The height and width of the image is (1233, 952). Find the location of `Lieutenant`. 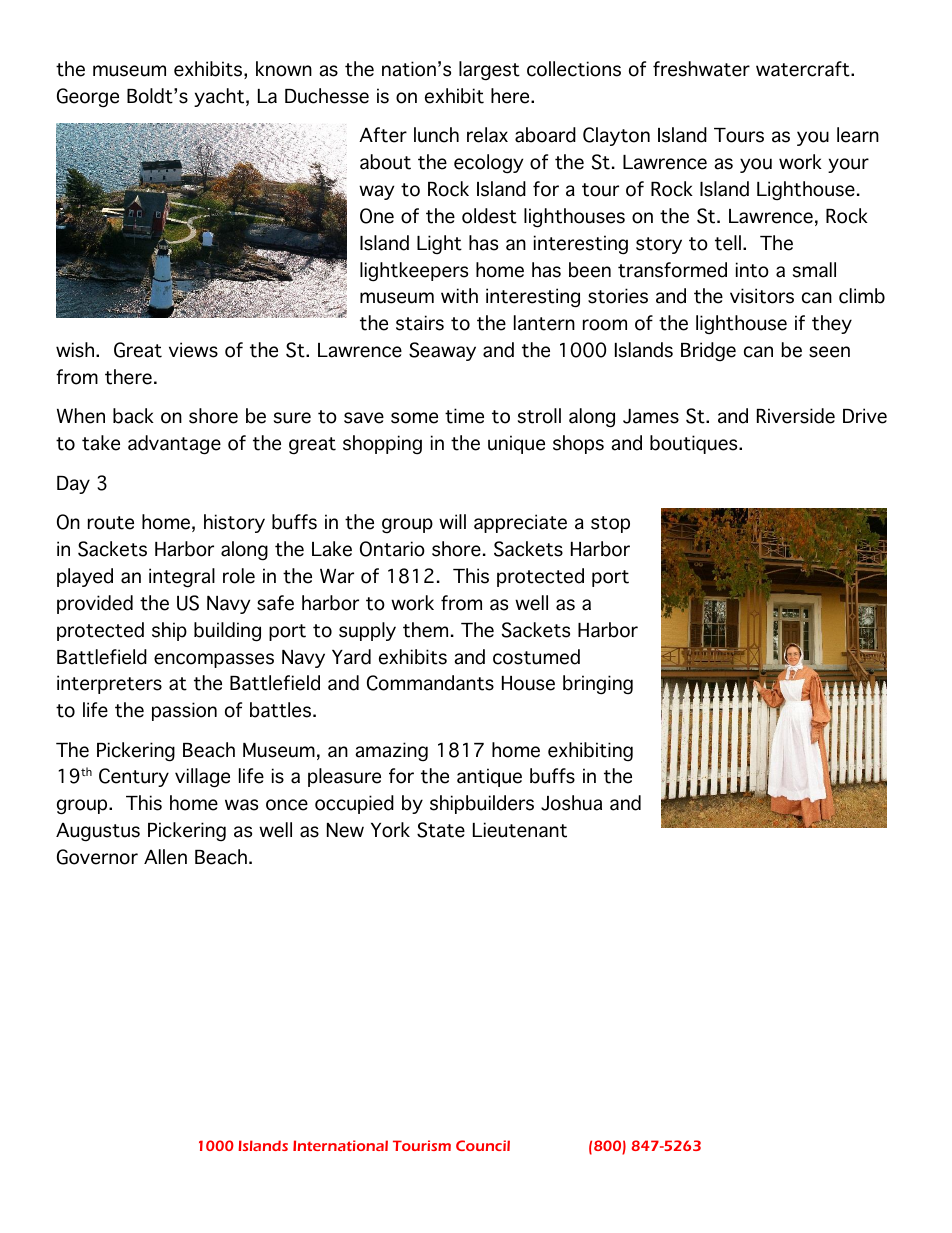

Lieutenant is located at coordinates (520, 830).
